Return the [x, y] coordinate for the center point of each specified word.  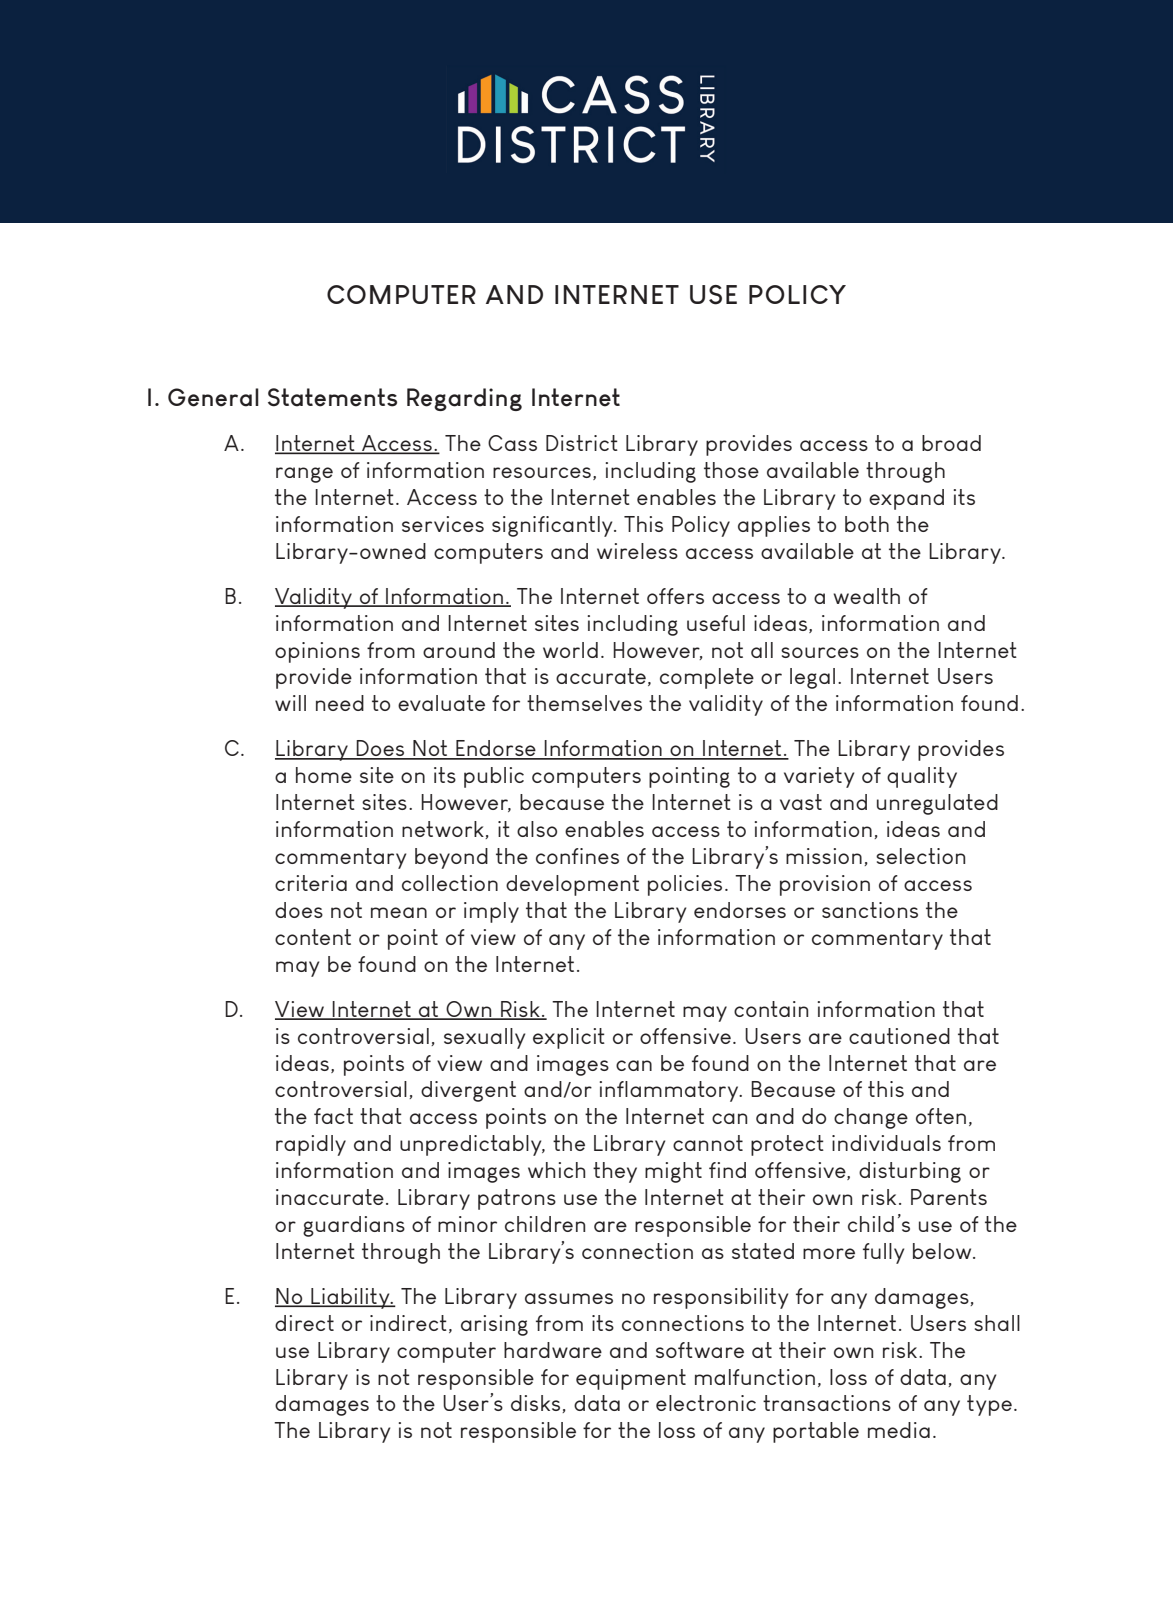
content [313, 937]
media [899, 1430]
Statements [332, 397]
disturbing [910, 1172]
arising [494, 1325]
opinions [317, 652]
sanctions [870, 910]
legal [812, 678]
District [582, 443]
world [570, 650]
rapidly [311, 1145]
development [572, 885]
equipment [631, 1379]
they [615, 1172]
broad [951, 443]
